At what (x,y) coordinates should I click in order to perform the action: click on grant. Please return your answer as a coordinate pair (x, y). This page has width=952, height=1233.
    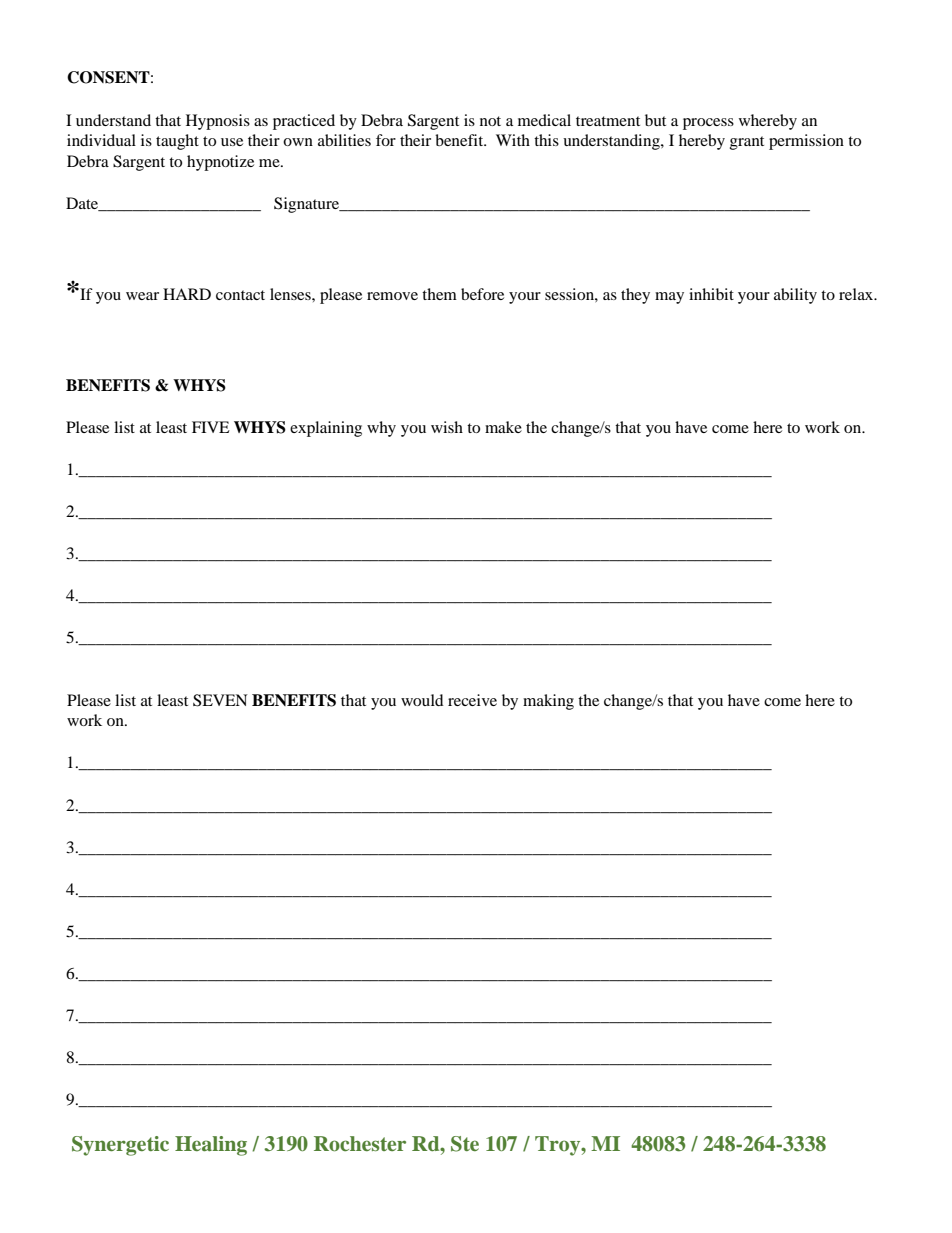
    Looking at the image, I should click on (747, 143).
